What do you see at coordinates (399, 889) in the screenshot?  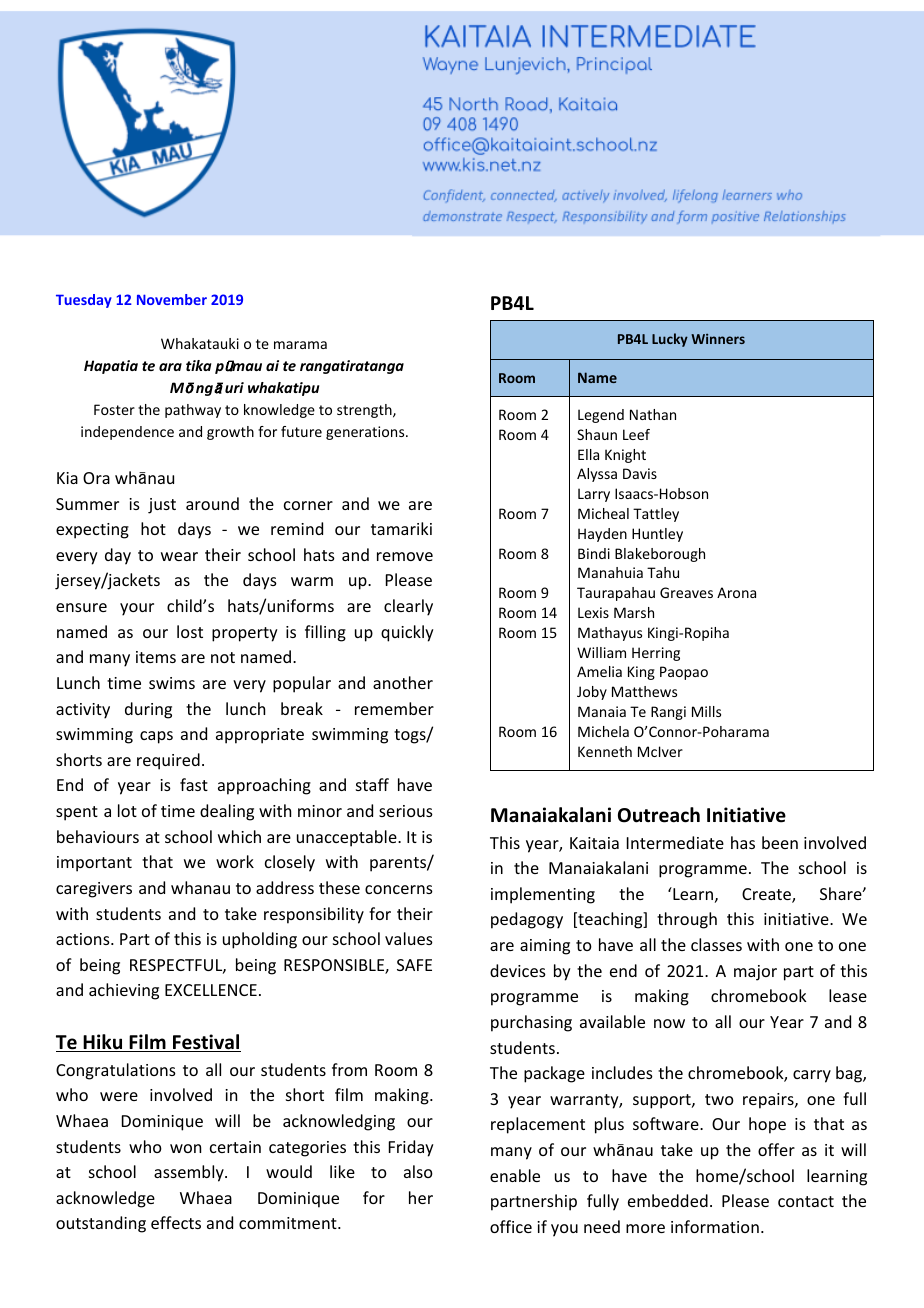 I see `concerns` at bounding box center [399, 889].
